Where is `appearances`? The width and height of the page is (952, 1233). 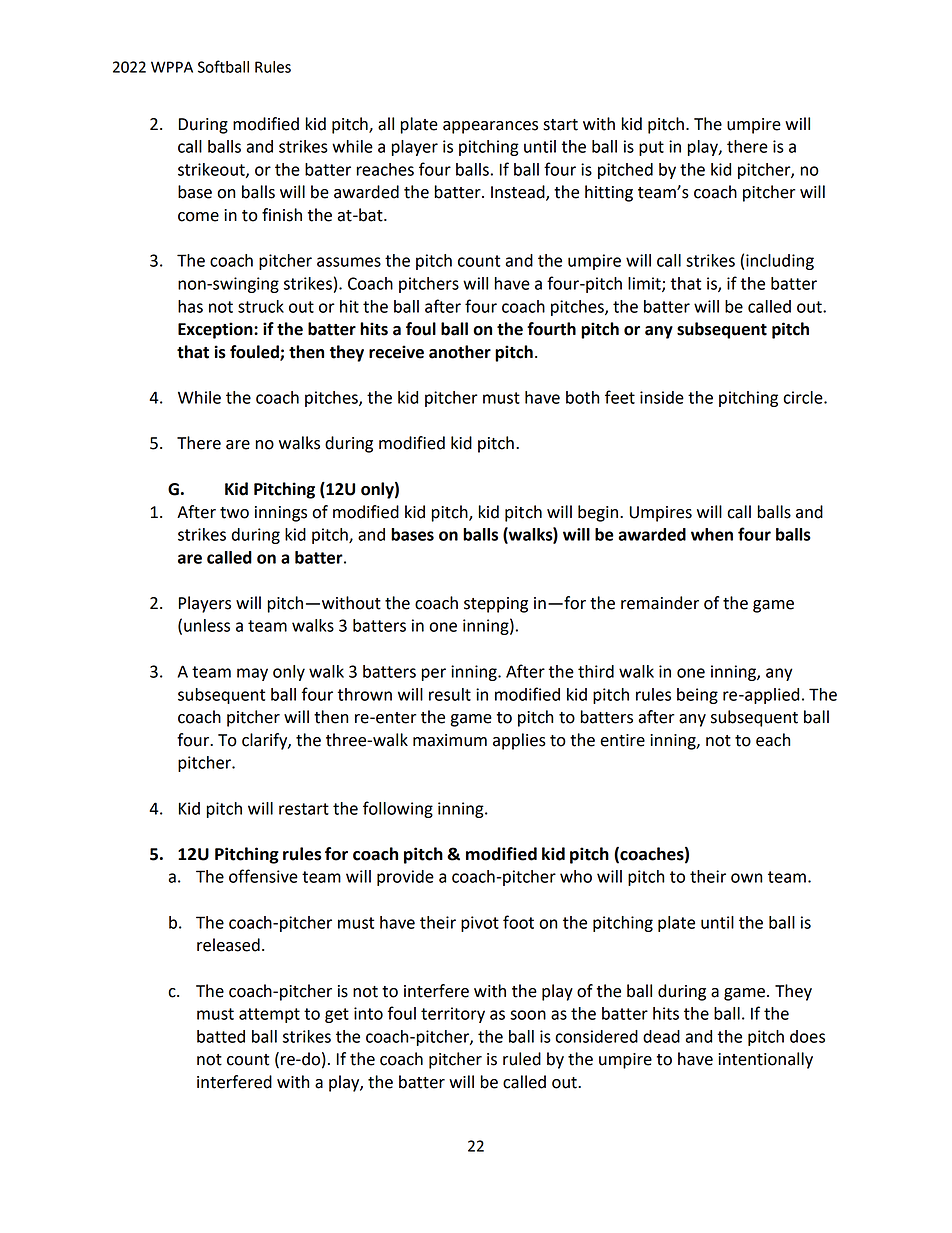 appearances is located at coordinates (490, 127).
